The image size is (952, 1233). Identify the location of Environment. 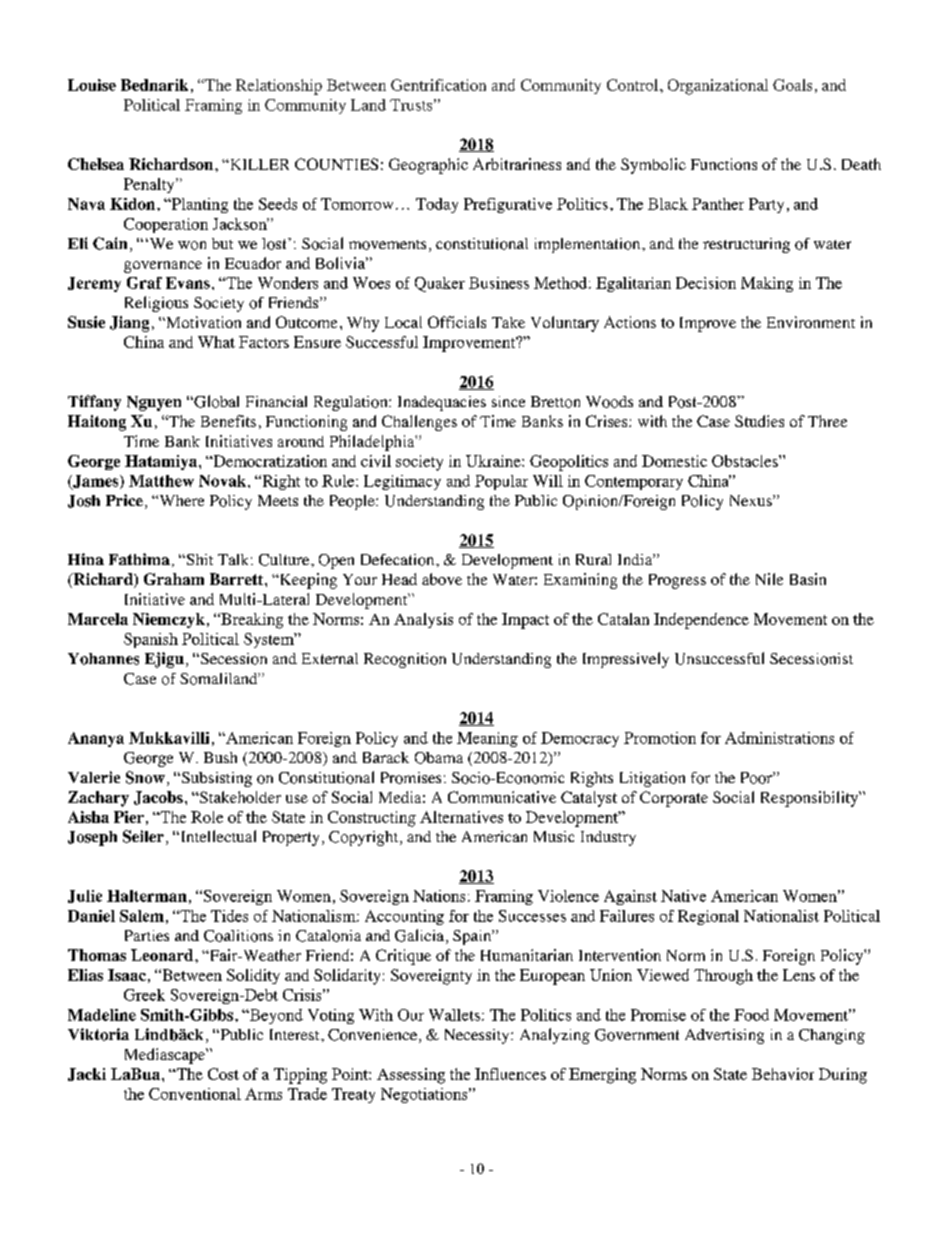
(811, 322).
